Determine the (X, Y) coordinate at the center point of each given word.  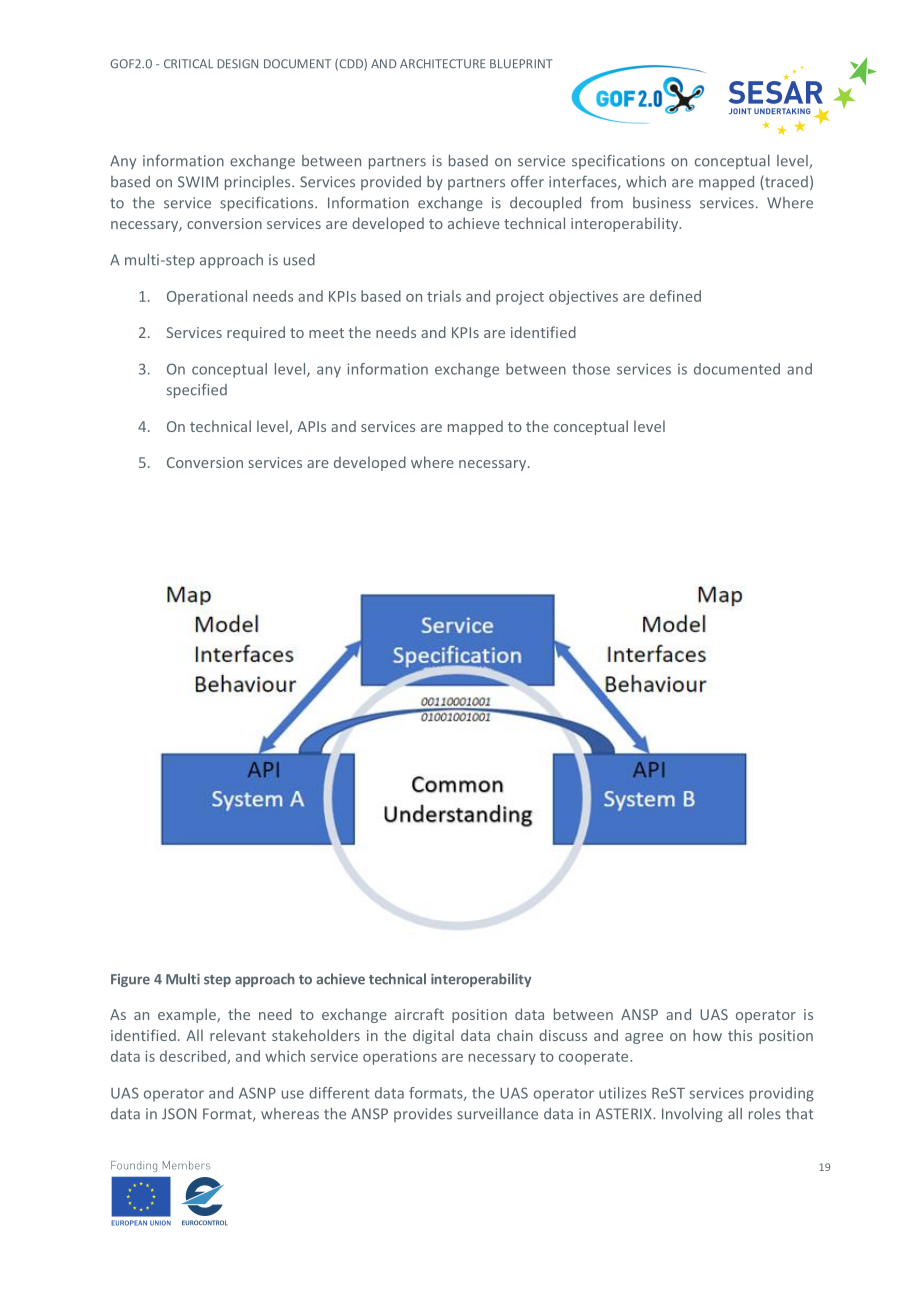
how (707, 1035)
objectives (583, 297)
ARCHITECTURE (442, 64)
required (256, 333)
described (194, 1057)
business (662, 203)
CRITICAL (188, 64)
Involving (692, 1115)
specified (197, 390)
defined (675, 296)
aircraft (419, 1014)
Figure (130, 980)
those (591, 369)
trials (444, 296)
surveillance (497, 1114)
